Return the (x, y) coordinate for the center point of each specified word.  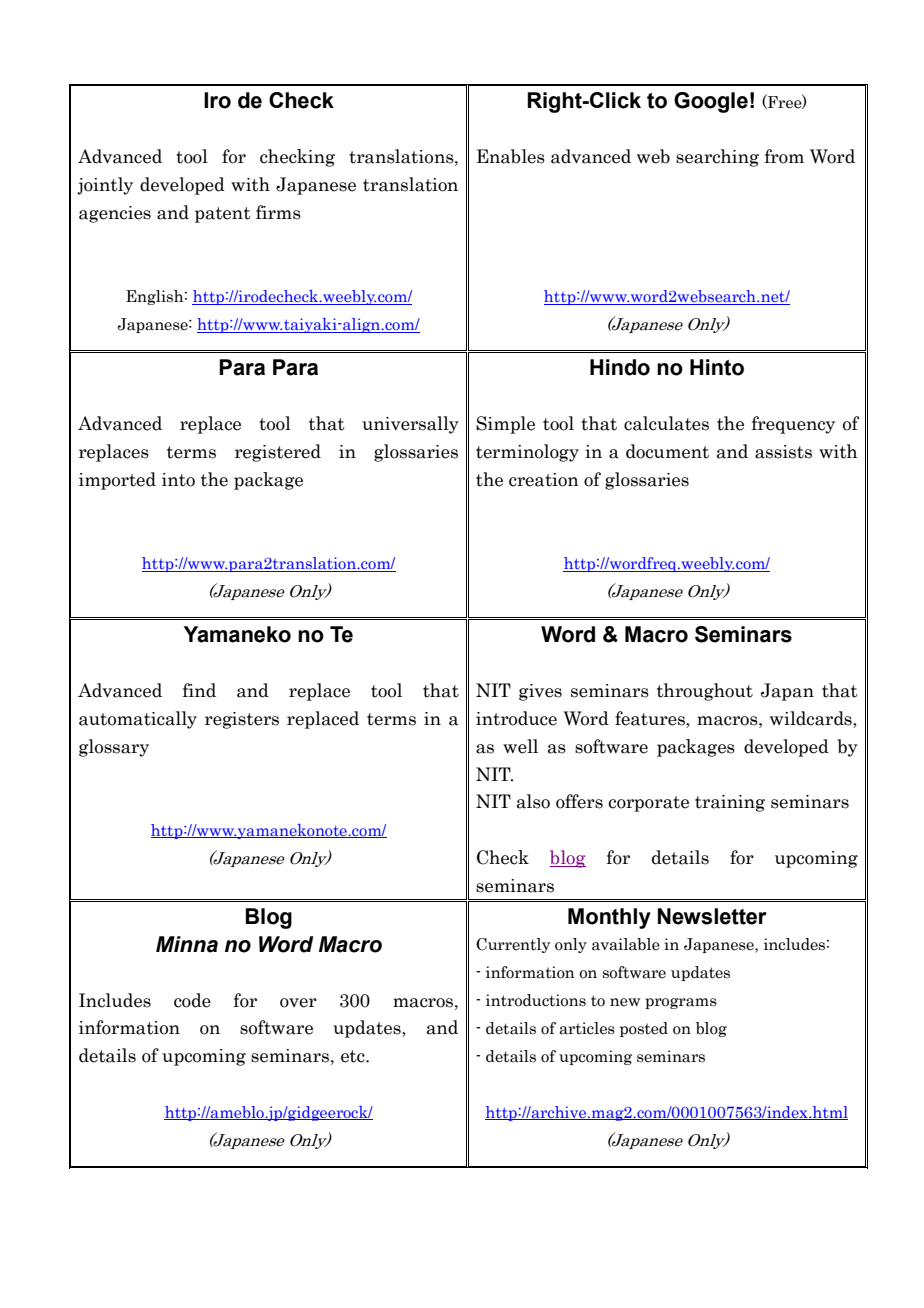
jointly (105, 186)
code (192, 1000)
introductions (536, 1000)
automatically (138, 720)
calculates (666, 423)
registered (278, 453)
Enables (511, 156)
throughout (705, 692)
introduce (516, 718)
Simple (505, 425)
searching (717, 158)
